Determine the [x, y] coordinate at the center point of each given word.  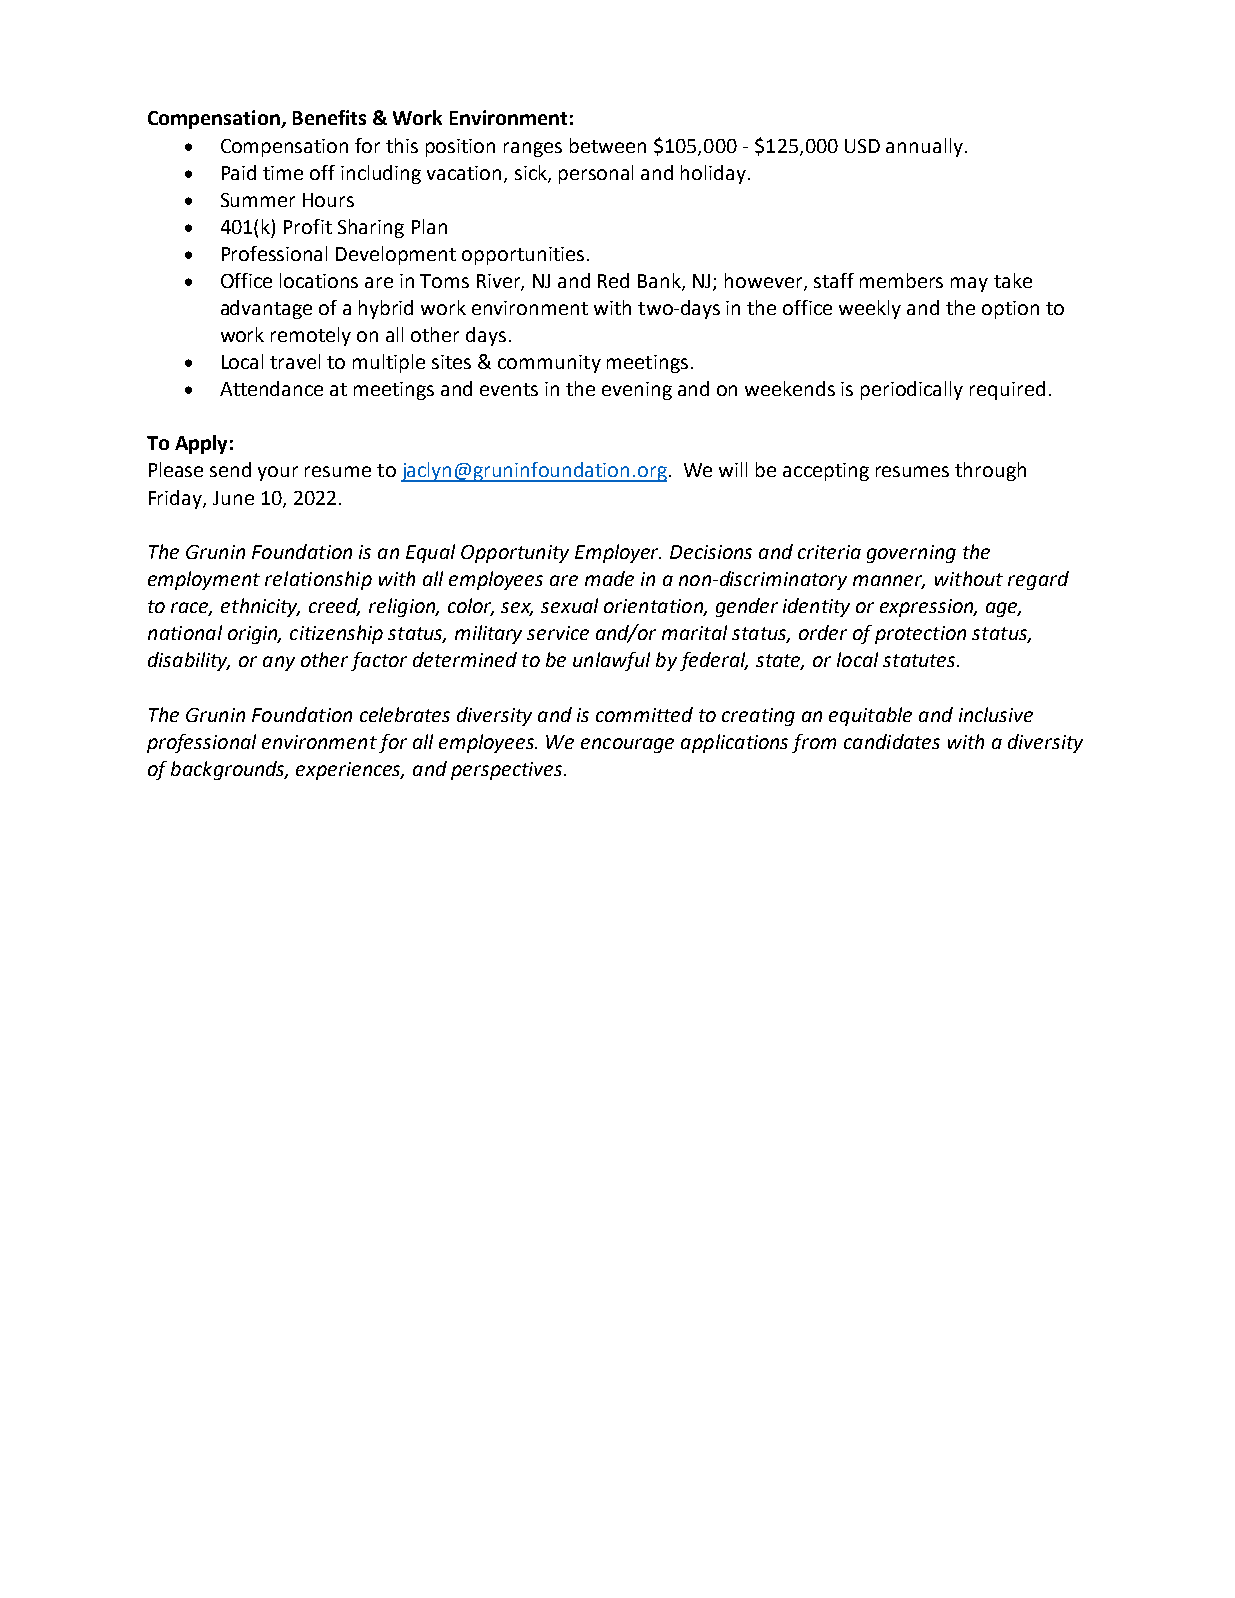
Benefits [329, 117]
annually [924, 147]
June [233, 498]
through [990, 471]
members [901, 280]
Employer [618, 553]
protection [920, 635]
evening [637, 391]
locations [319, 280]
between [608, 145]
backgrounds [229, 770]
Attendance [271, 388]
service [558, 633]
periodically [912, 390]
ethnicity [260, 607]
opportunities [523, 256]
